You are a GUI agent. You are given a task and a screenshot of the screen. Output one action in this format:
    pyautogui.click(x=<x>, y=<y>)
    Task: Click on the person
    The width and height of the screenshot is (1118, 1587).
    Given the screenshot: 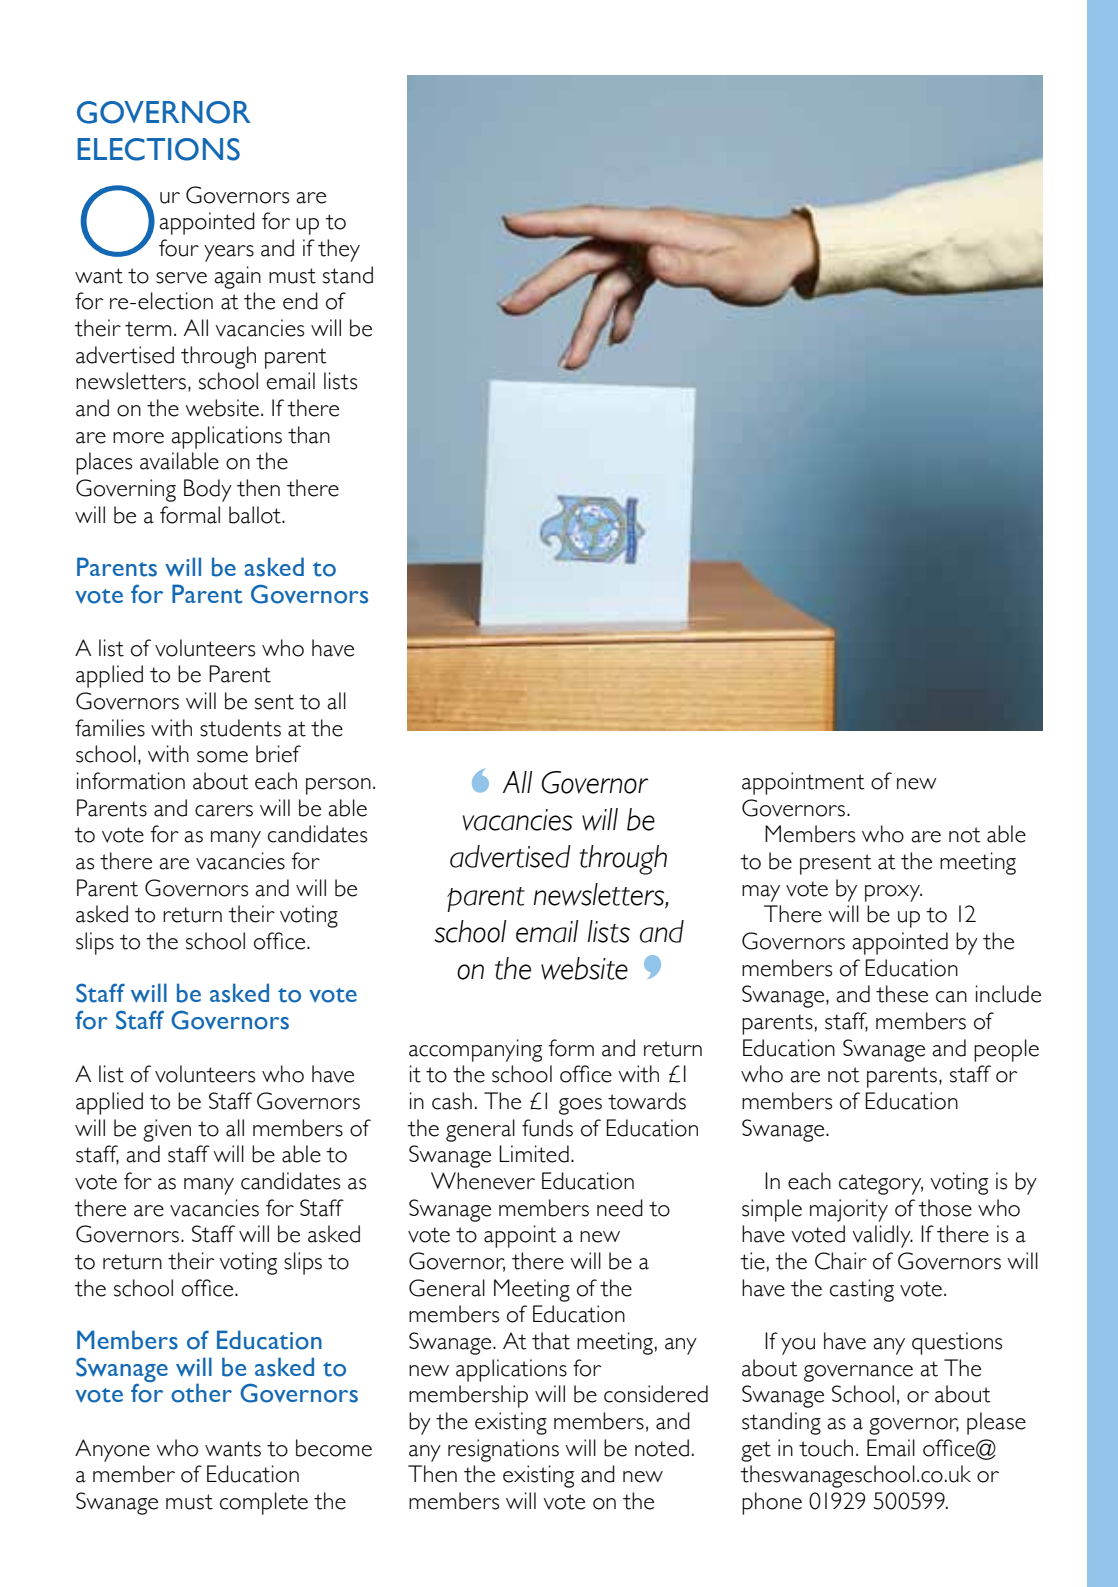 What is the action you would take?
    pyautogui.click(x=338, y=786)
